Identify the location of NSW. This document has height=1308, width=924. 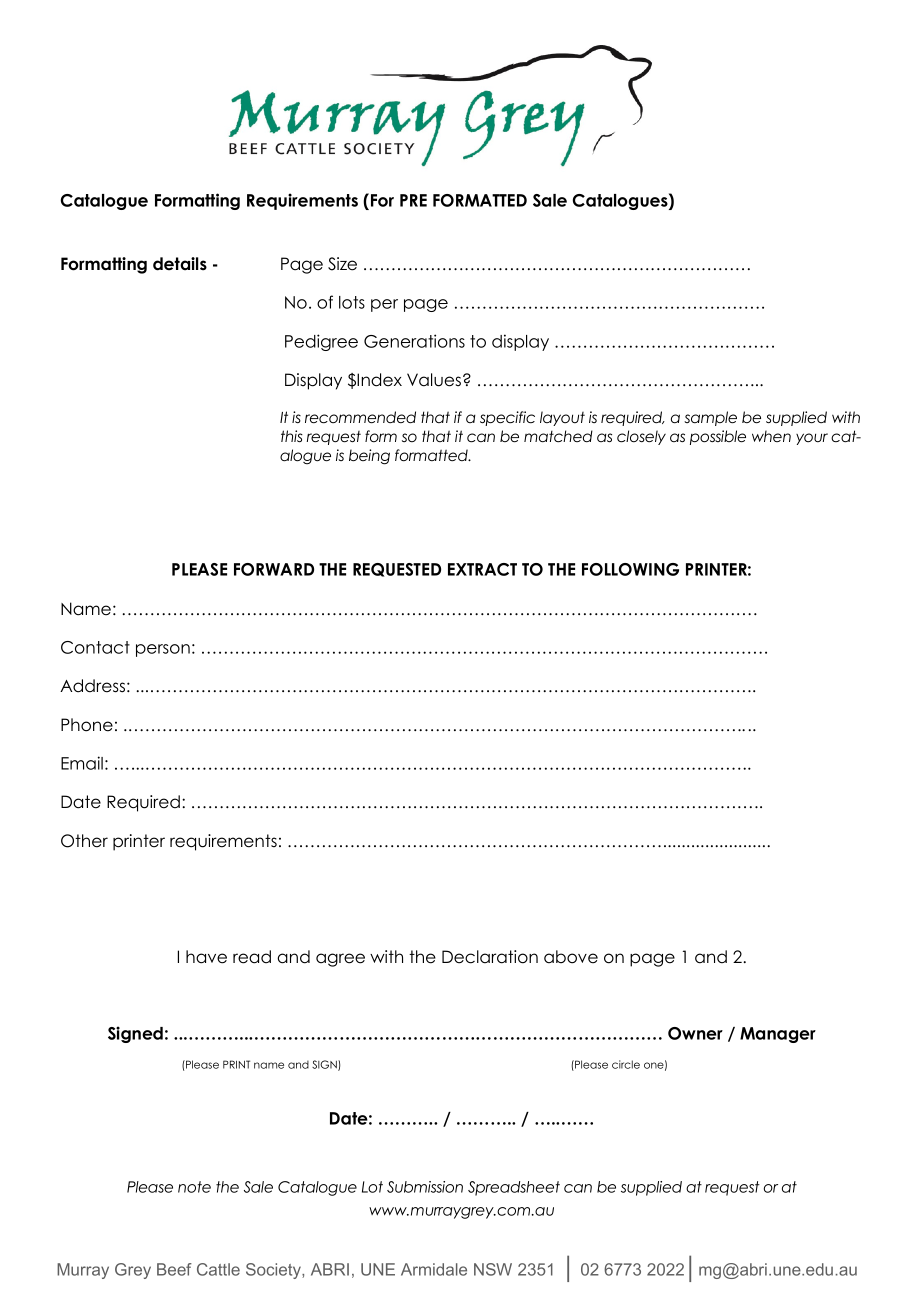
(493, 1269).
